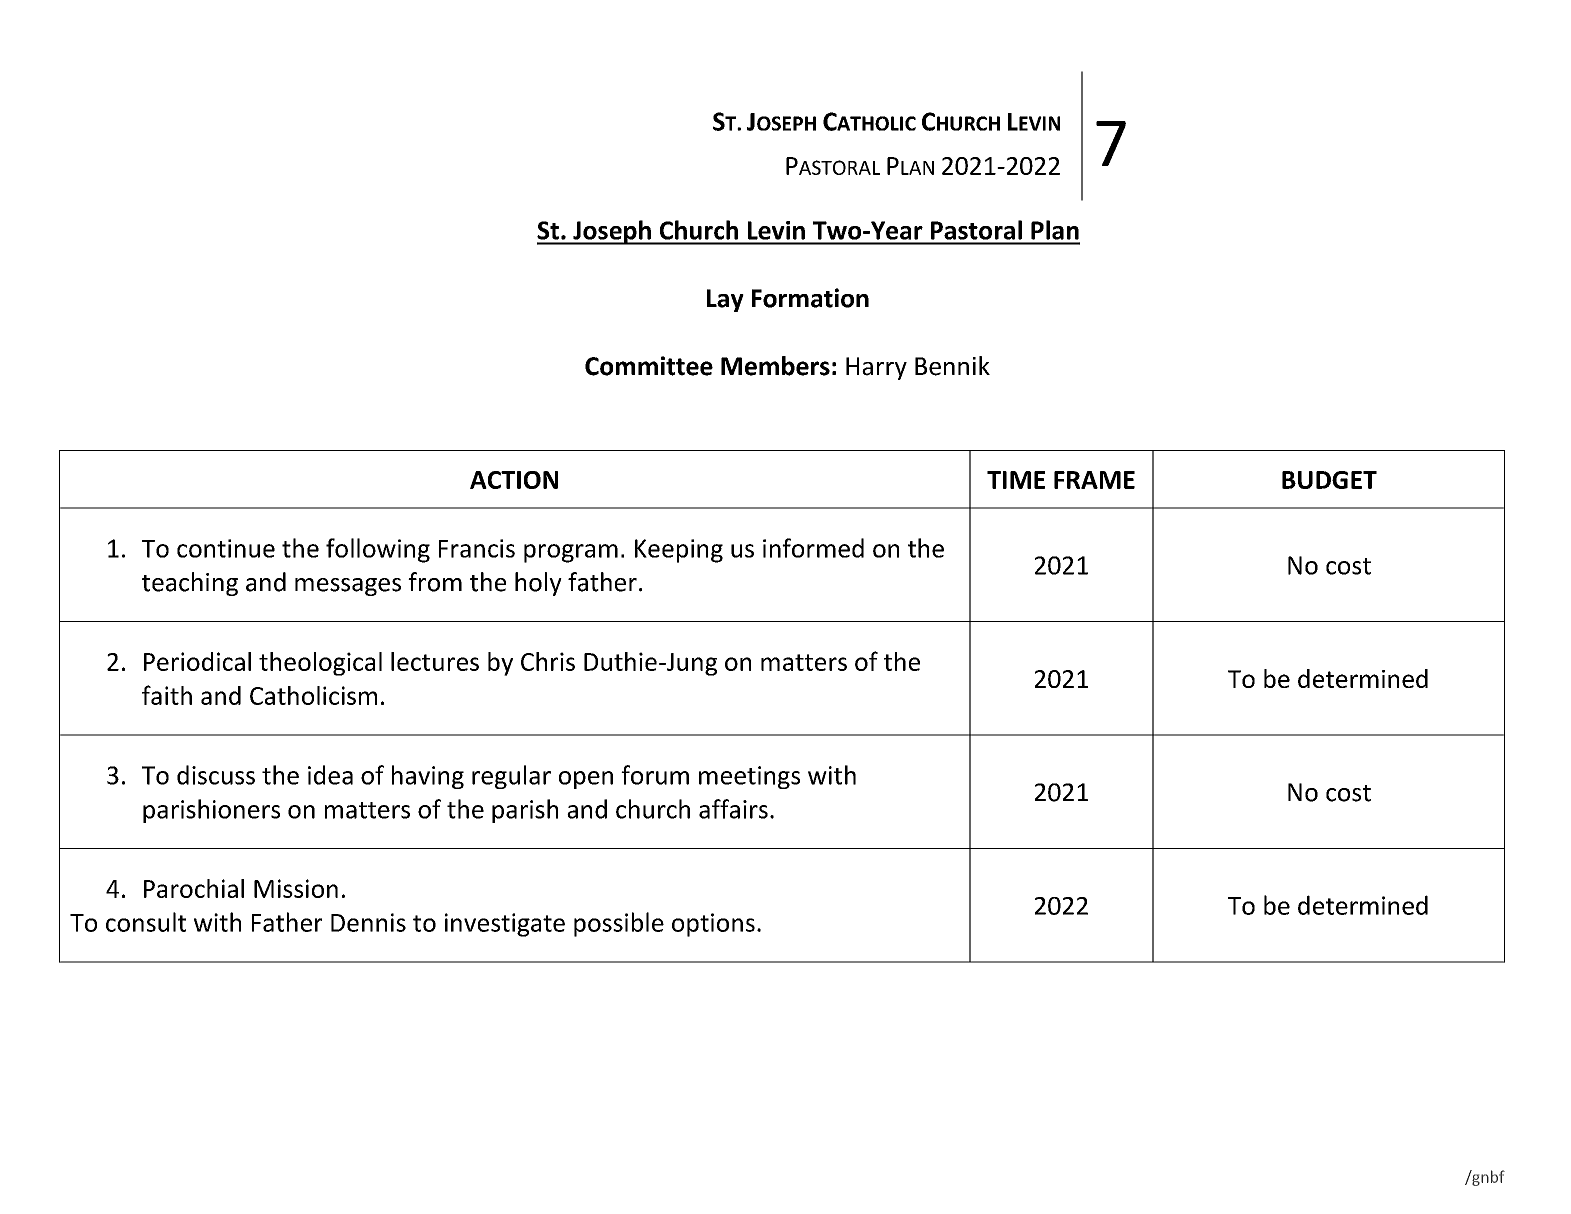 The height and width of the screenshot is (1214, 1571). Describe the element at coordinates (649, 366) in the screenshot. I see `Committee` at that location.
